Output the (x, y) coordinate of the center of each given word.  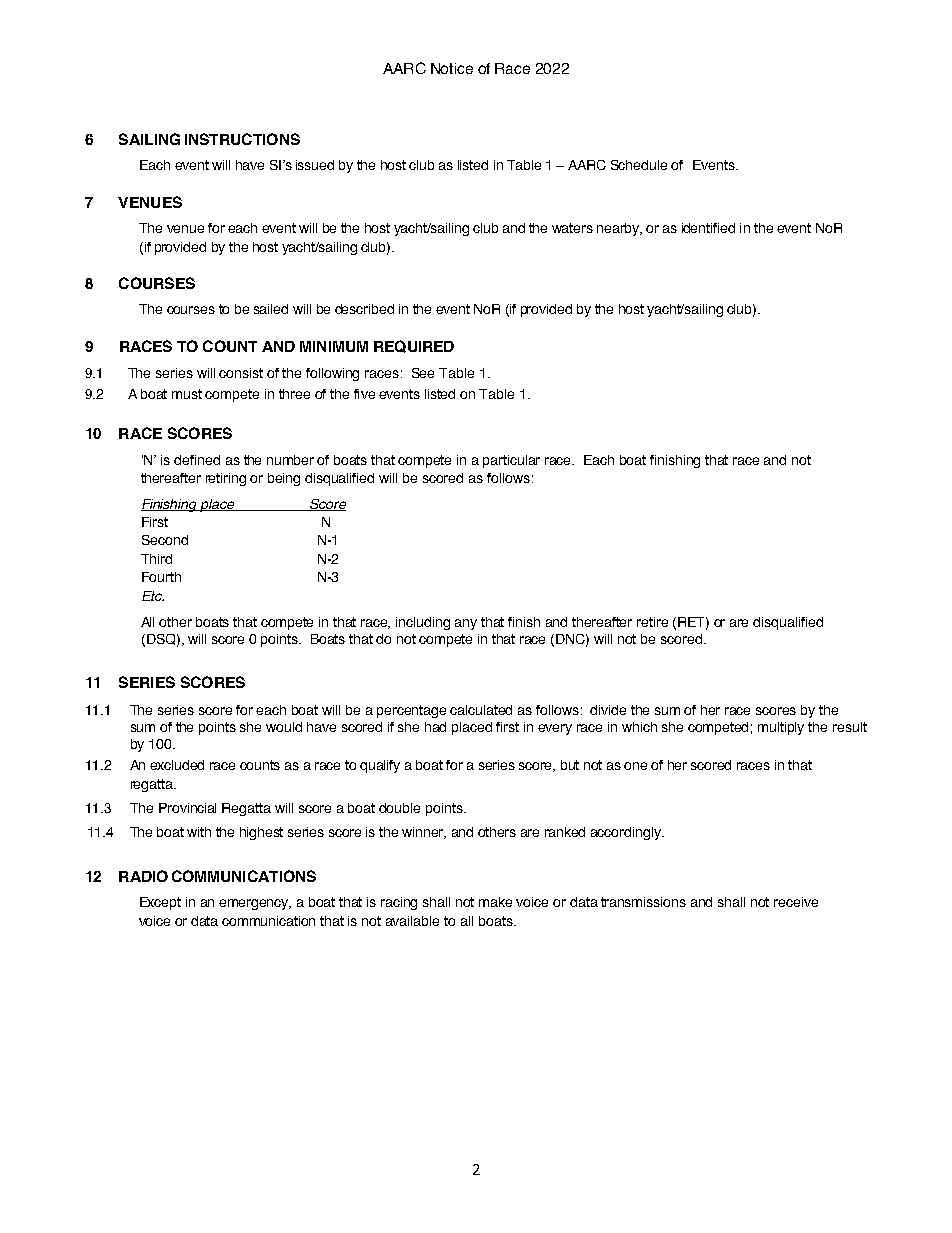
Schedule (639, 165)
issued (315, 165)
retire (652, 622)
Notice (452, 68)
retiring (226, 479)
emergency (255, 904)
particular (511, 461)
